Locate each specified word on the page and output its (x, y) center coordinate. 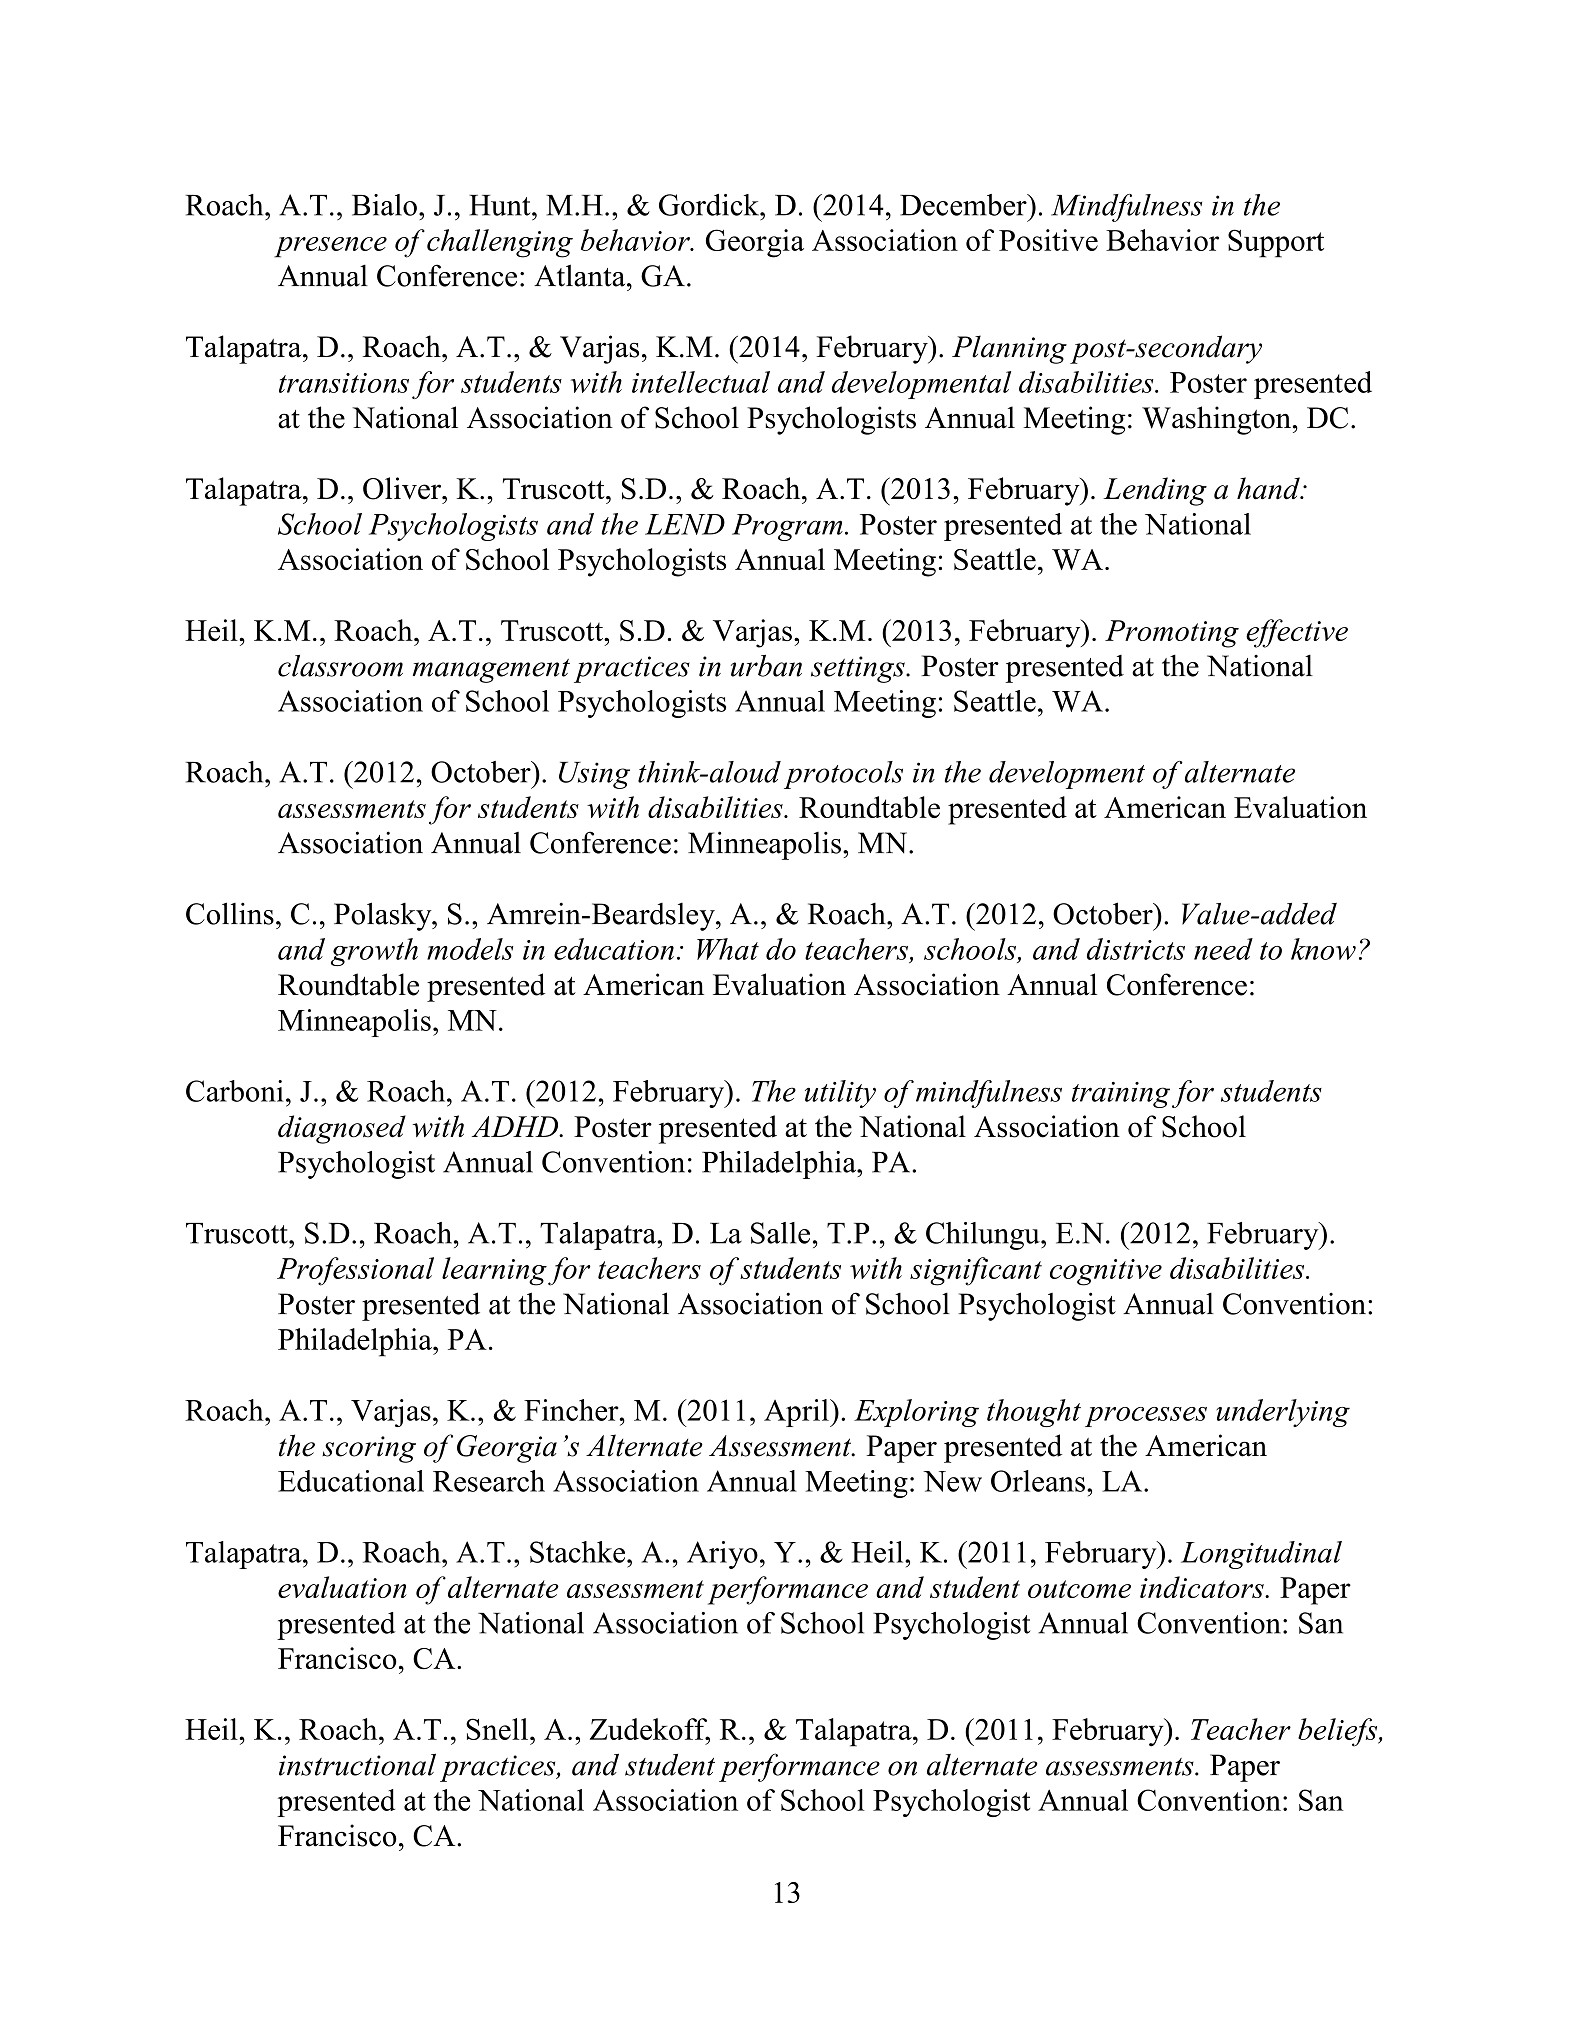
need (1223, 949)
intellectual (701, 382)
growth (374, 952)
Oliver (403, 488)
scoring (369, 1449)
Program (787, 527)
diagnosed (342, 1129)
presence (330, 247)
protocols (843, 775)
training (1121, 1095)
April (797, 1413)
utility (840, 1094)
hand (1269, 488)
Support (1276, 243)
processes (1146, 1417)
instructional (357, 1764)
